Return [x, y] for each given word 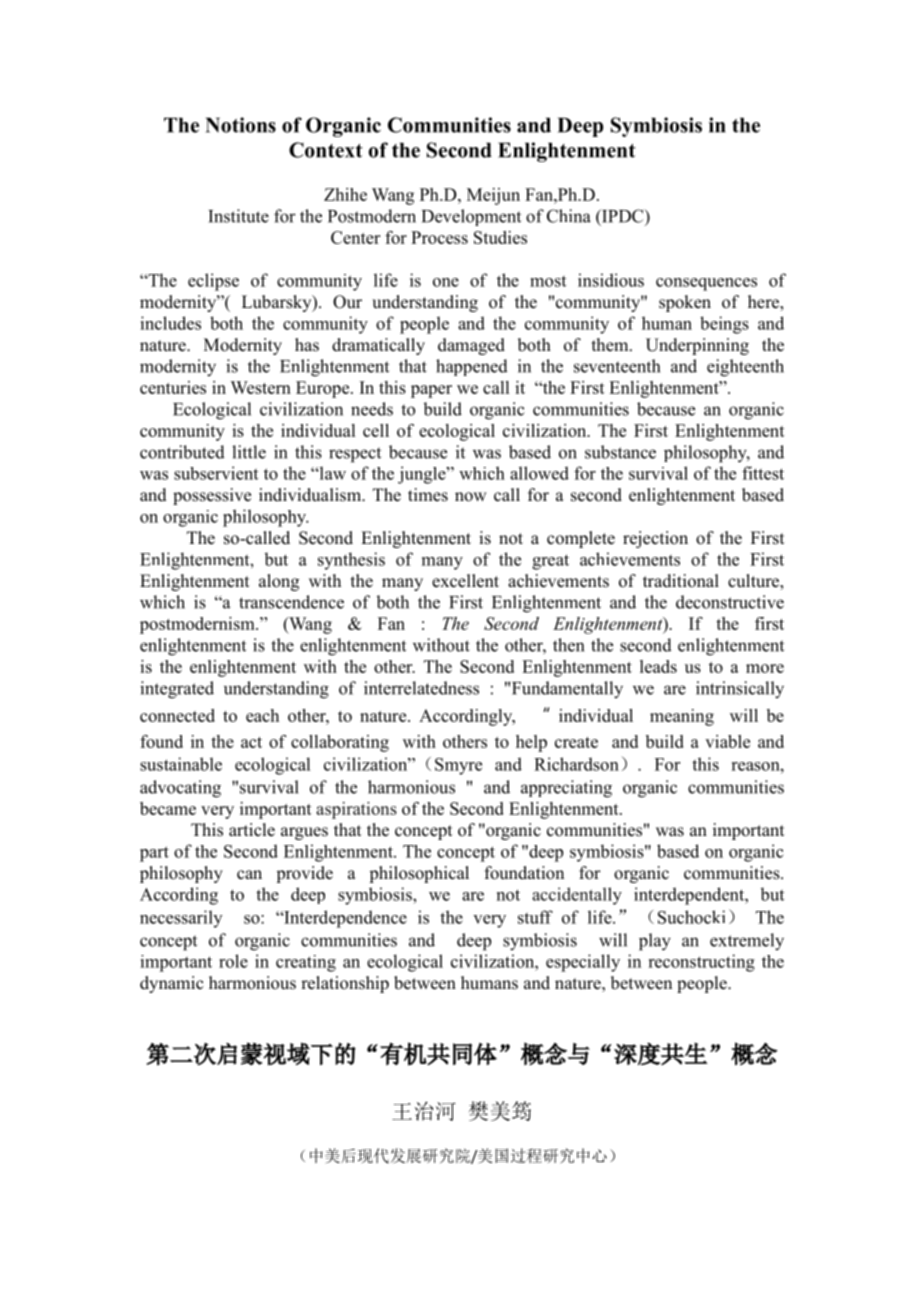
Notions [241, 125]
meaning [682, 717]
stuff [535, 917]
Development [471, 217]
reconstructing [701, 963]
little [249, 452]
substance [620, 452]
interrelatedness [421, 688]
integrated [177, 690]
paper [431, 391]
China [569, 216]
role [233, 961]
